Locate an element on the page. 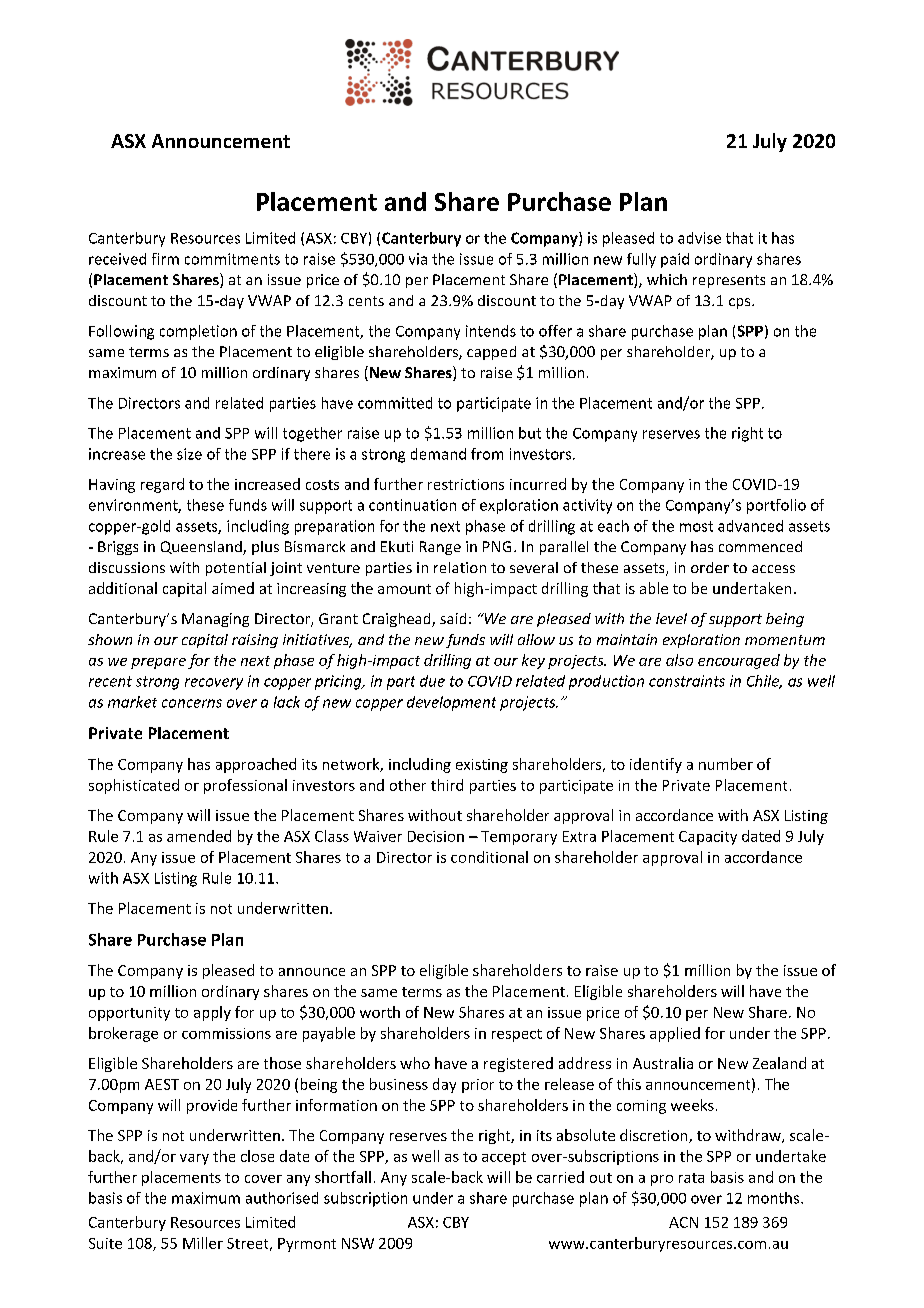 This page has height=1308, width=924. concerns is located at coordinates (192, 703).
